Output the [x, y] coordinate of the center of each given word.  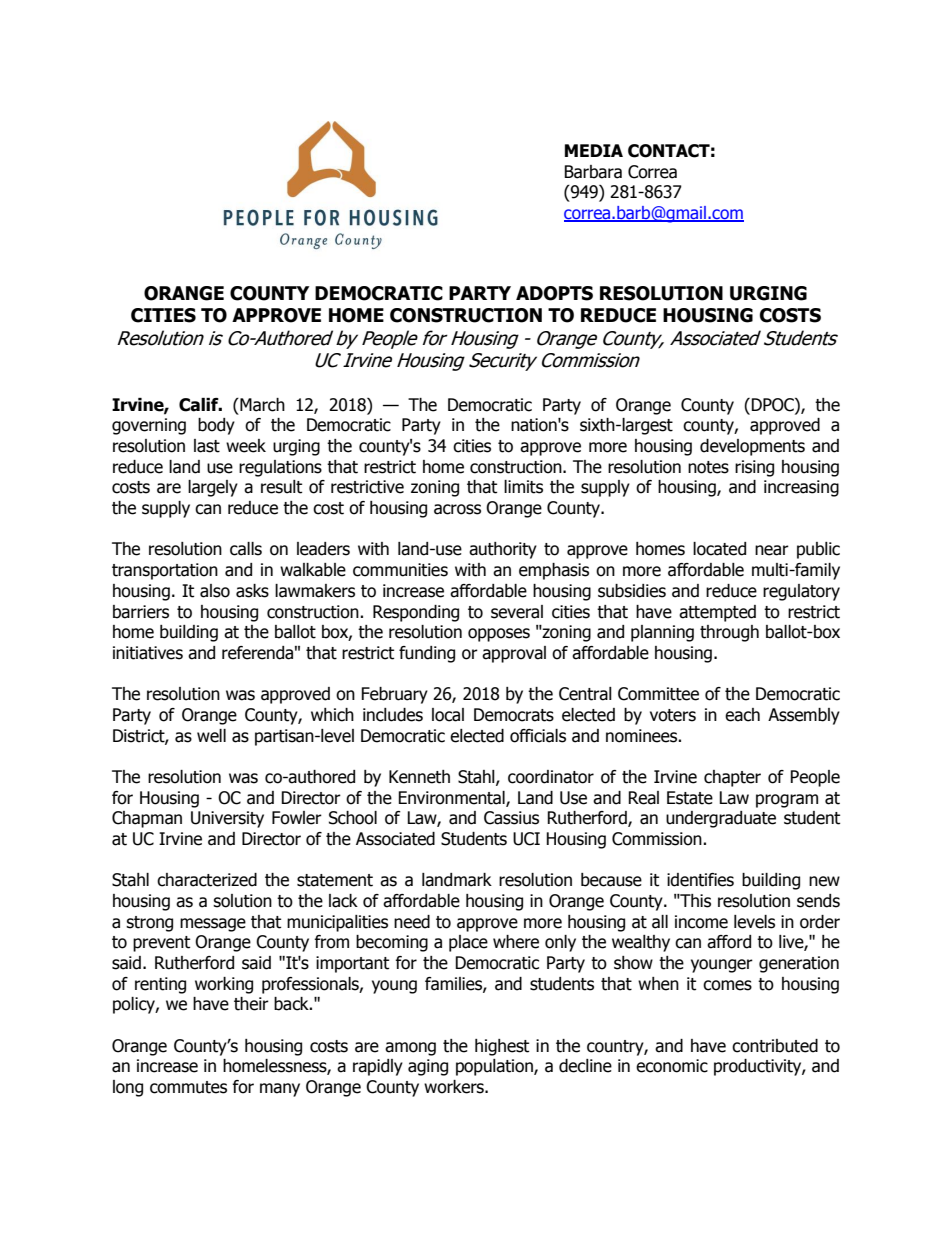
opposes [499, 635]
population [495, 1067]
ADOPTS [554, 293]
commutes [188, 1087]
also [215, 591]
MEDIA [594, 150]
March [261, 405]
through [729, 633]
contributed [775, 1046]
